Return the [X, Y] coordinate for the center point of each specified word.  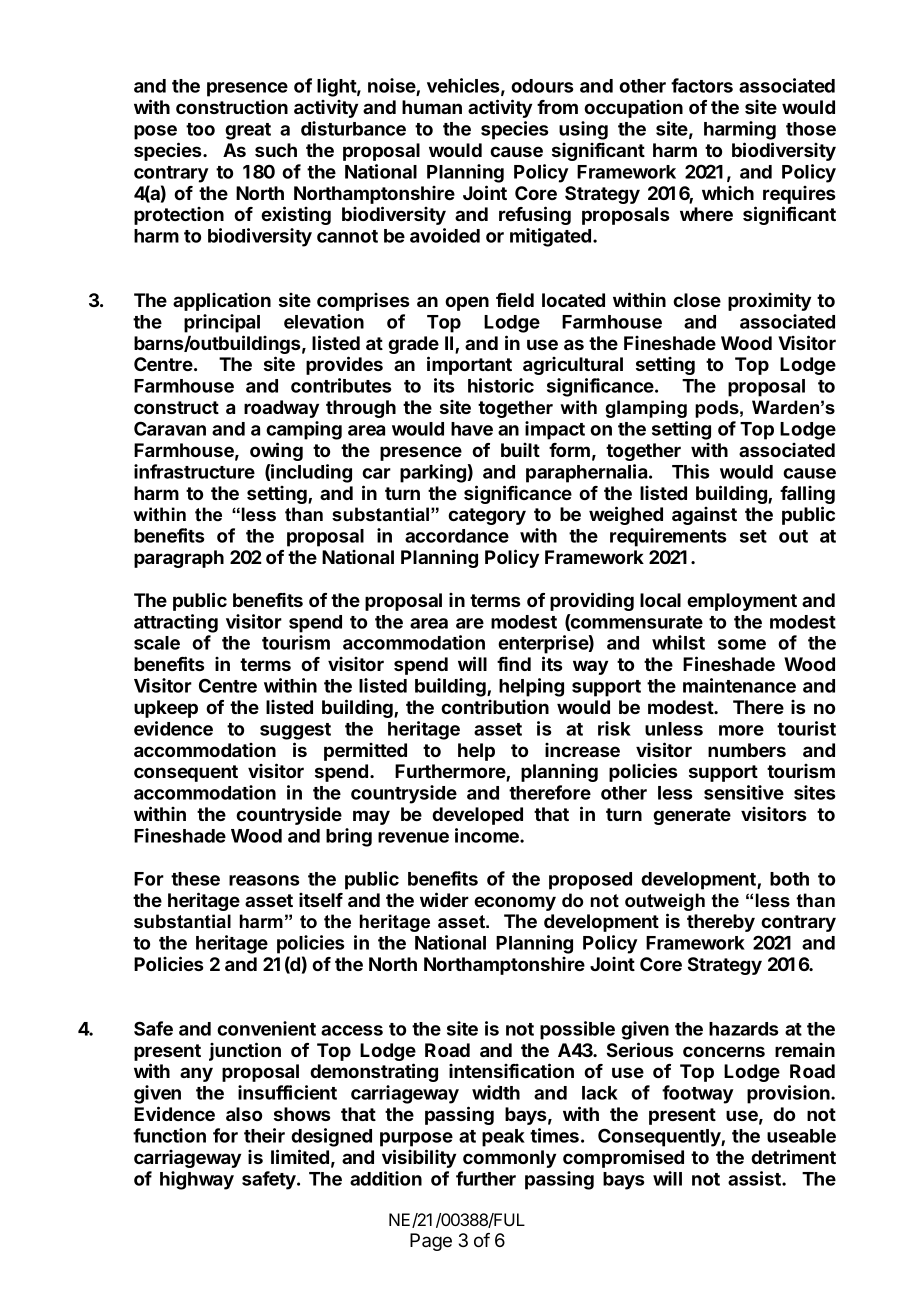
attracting [176, 623]
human [432, 107]
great [248, 131]
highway [197, 1180]
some [742, 644]
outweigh [665, 902]
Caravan [170, 428]
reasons [264, 880]
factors [702, 85]
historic [501, 385]
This [691, 471]
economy [515, 903]
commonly [509, 1159]
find [514, 664]
